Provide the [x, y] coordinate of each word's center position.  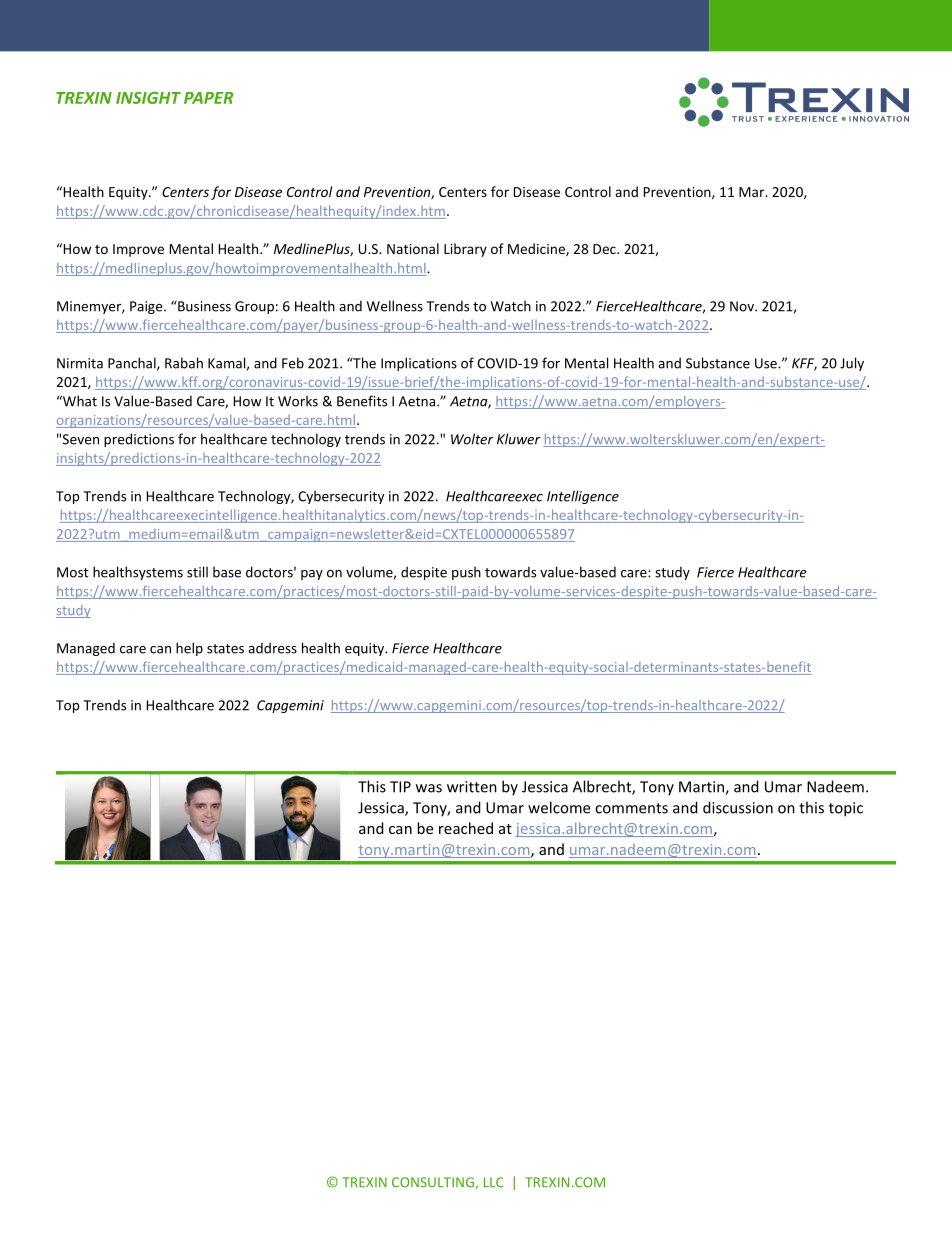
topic [846, 809]
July [852, 364]
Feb [293, 363]
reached [466, 828]
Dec [605, 249]
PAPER [209, 98]
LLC [493, 1182]
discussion [738, 807]
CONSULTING [434, 1183]
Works [298, 401]
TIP [400, 787]
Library [465, 250]
